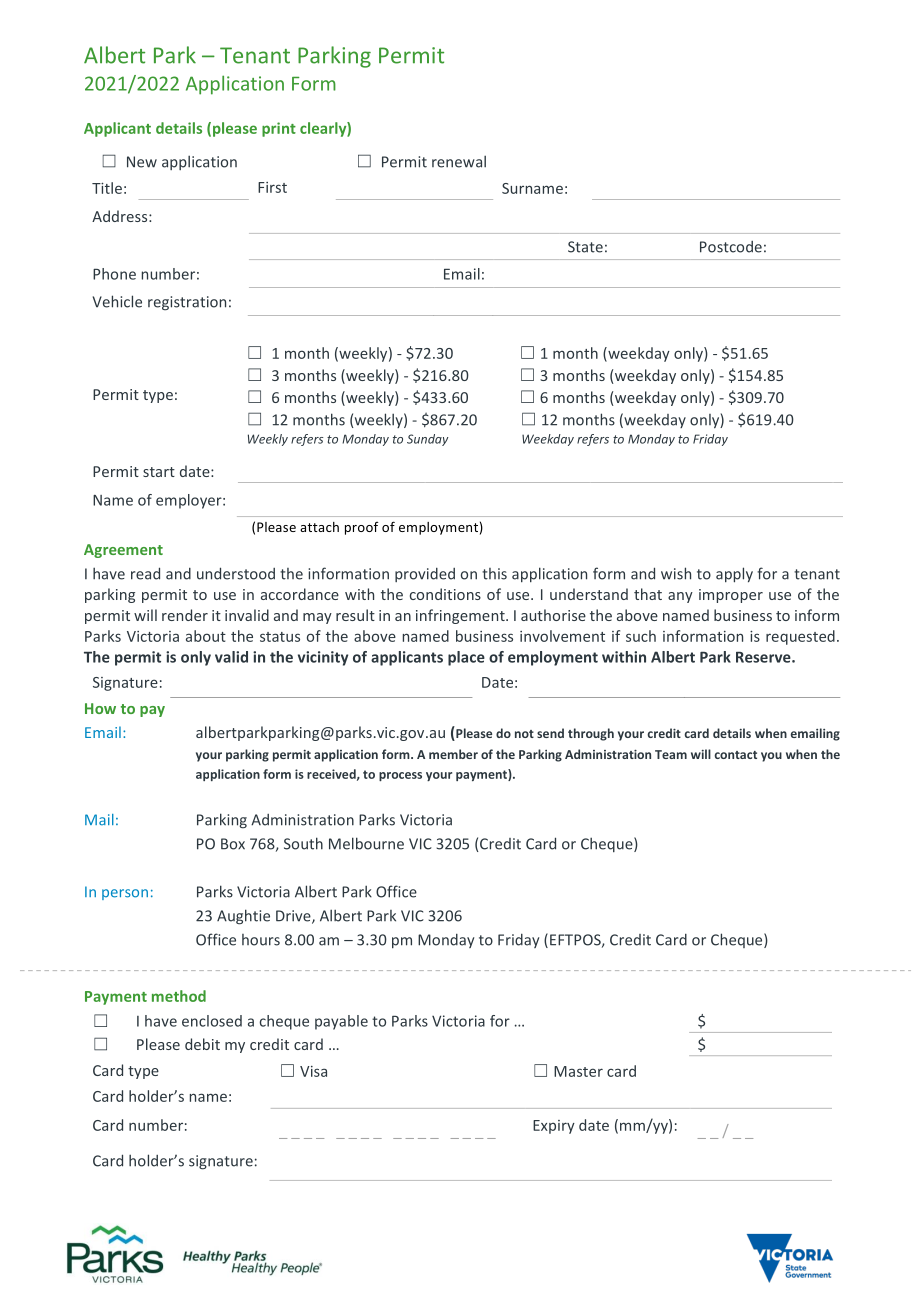 The width and height of the screenshot is (924, 1308). Describe the element at coordinates (731, 247) in the screenshot. I see `Postcode` at that location.
